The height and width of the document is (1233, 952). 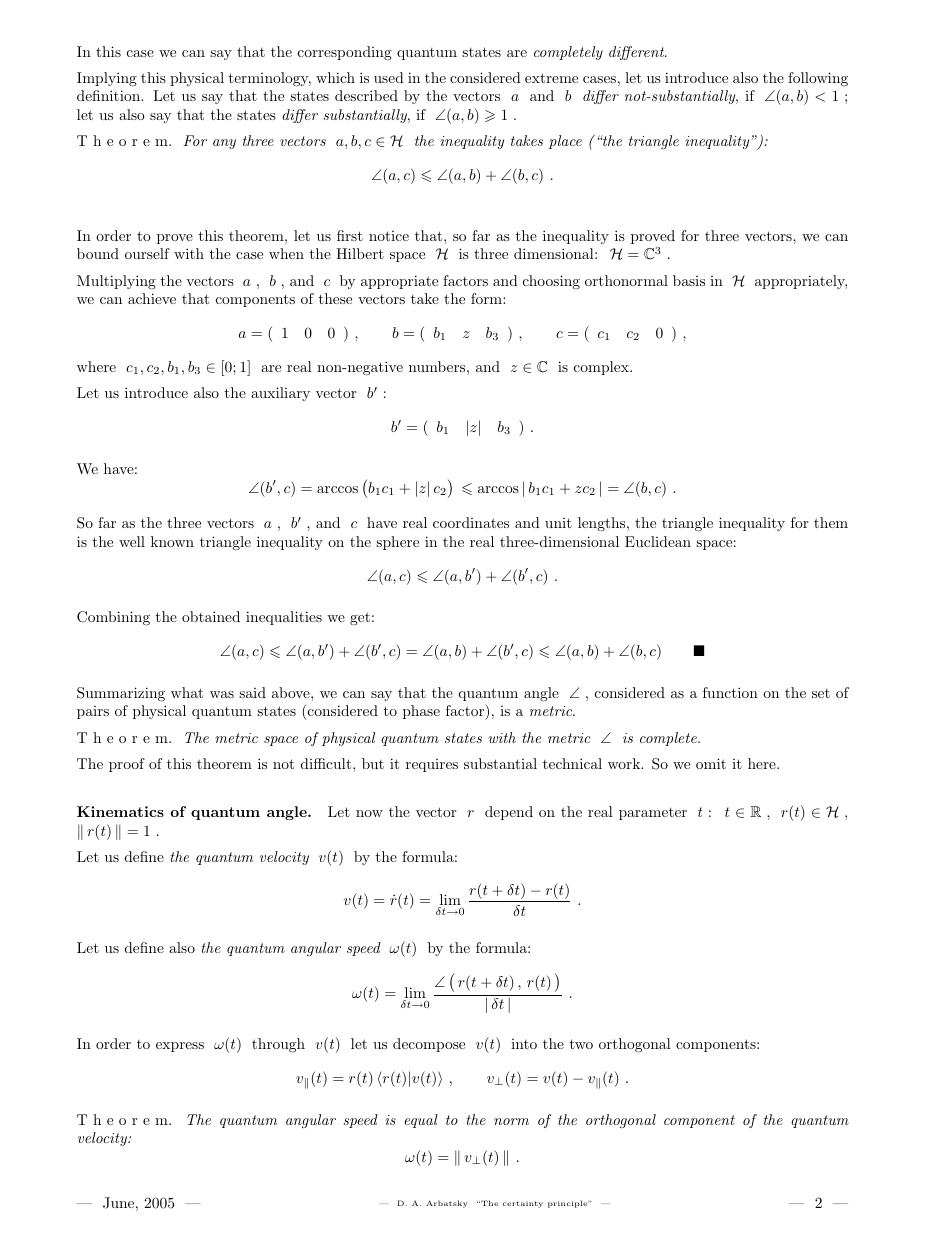 What do you see at coordinates (180, 1047) in the document?
I see `express` at bounding box center [180, 1047].
